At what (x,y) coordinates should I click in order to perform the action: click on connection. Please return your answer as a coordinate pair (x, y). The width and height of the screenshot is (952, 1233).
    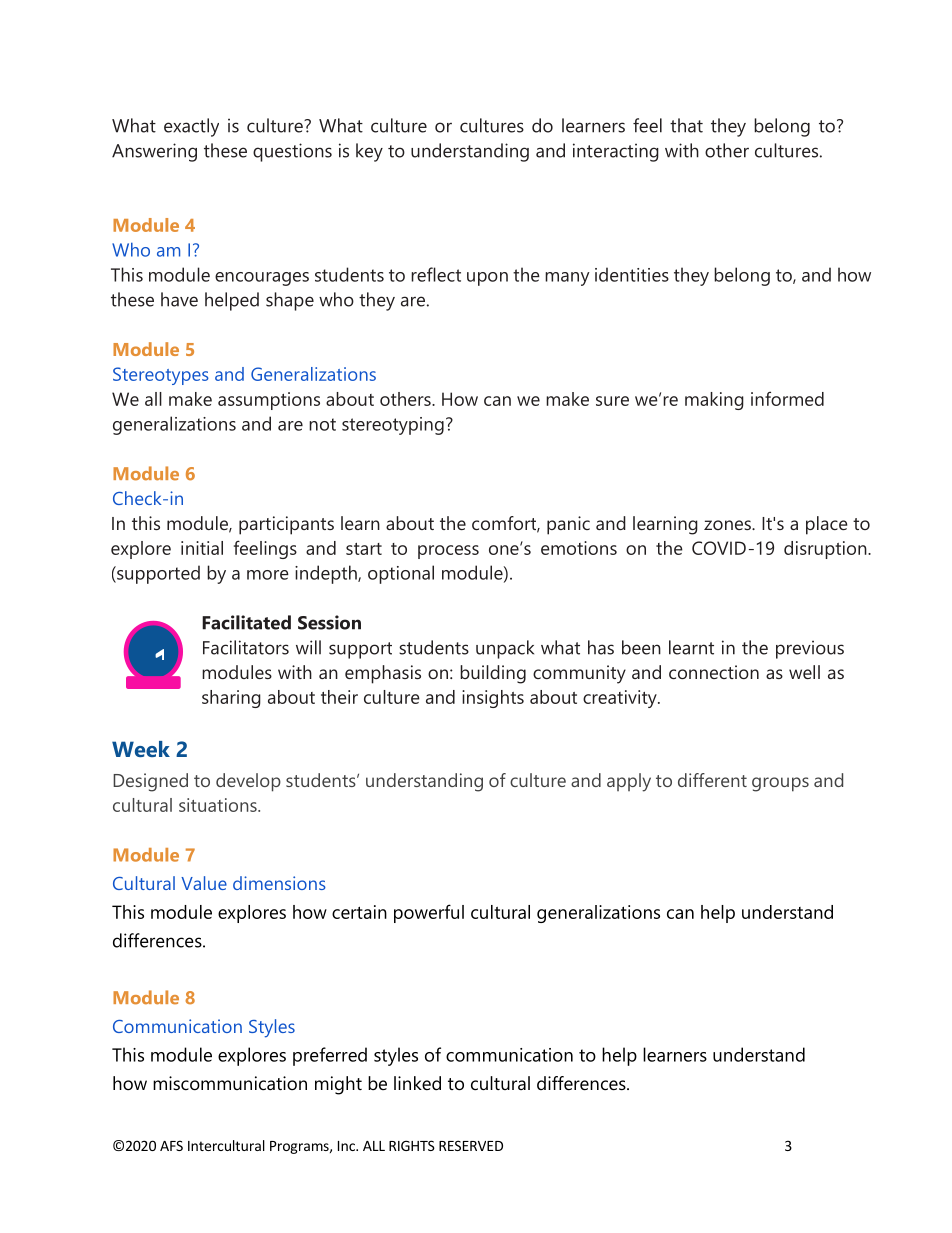
    Looking at the image, I should click on (714, 672).
